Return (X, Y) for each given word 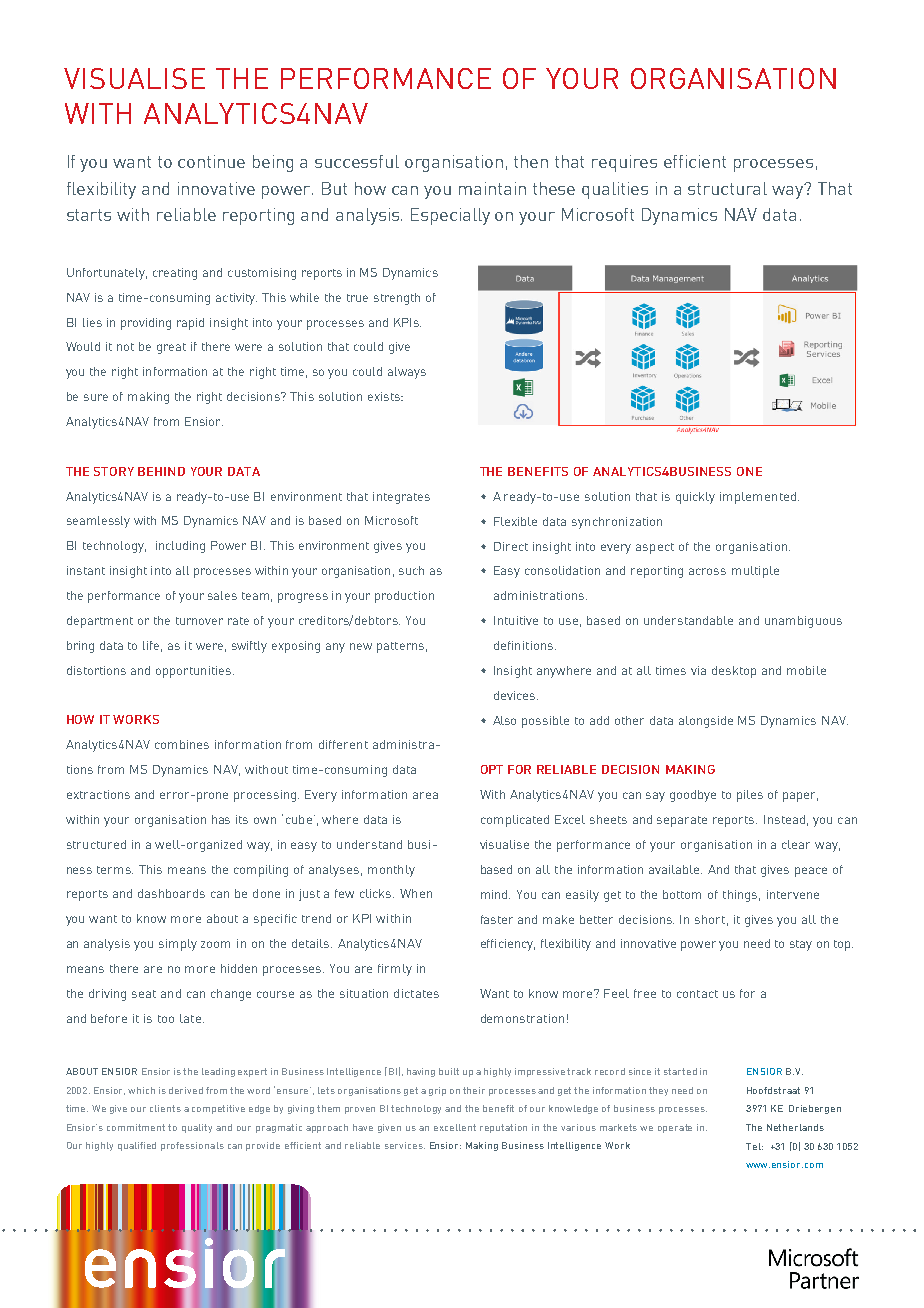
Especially (450, 216)
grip (437, 1091)
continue (211, 161)
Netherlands (795, 1127)
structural (727, 188)
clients (165, 1108)
